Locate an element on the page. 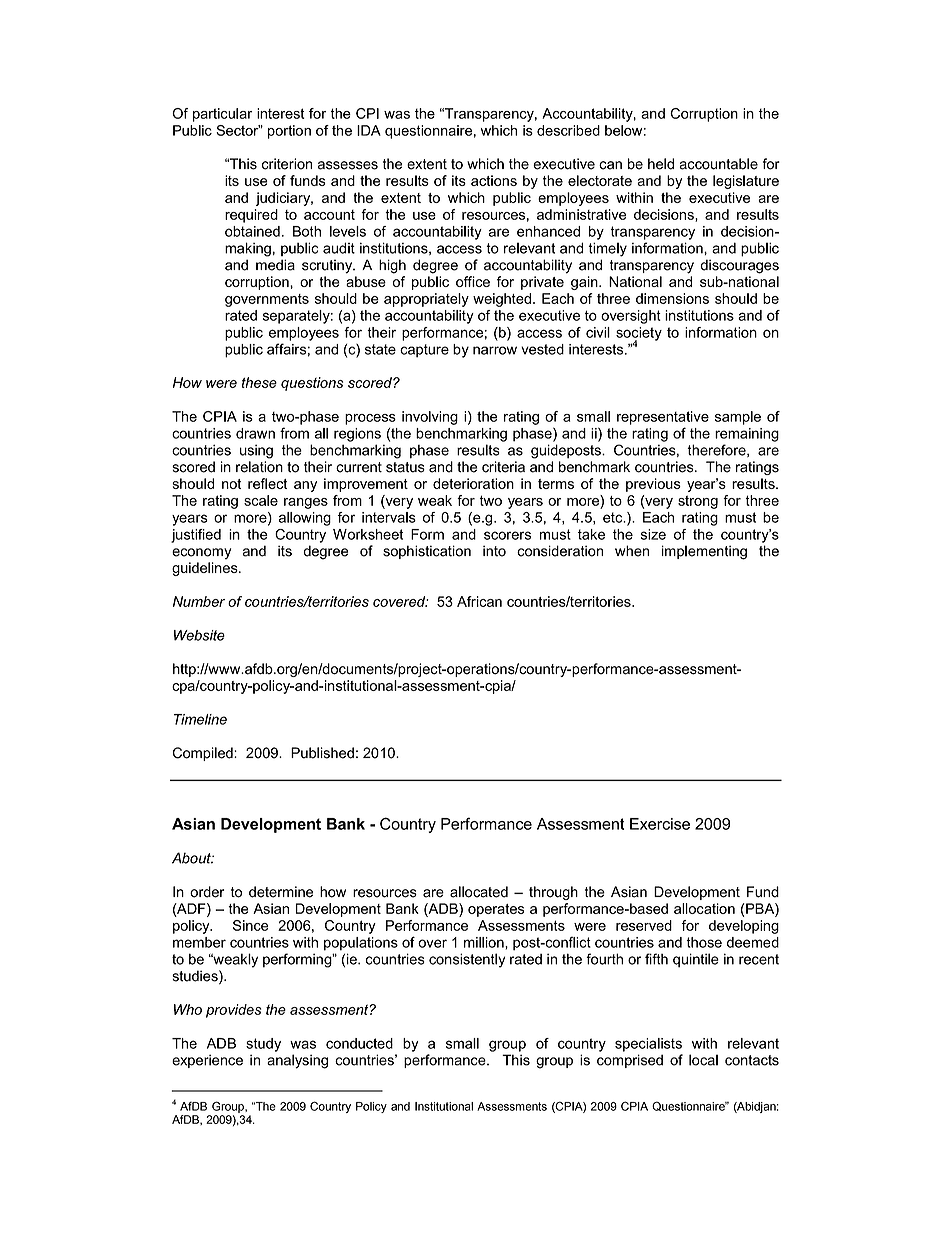 Image resolution: width=952 pixels, height=1233 pixels. actions is located at coordinates (494, 180).
